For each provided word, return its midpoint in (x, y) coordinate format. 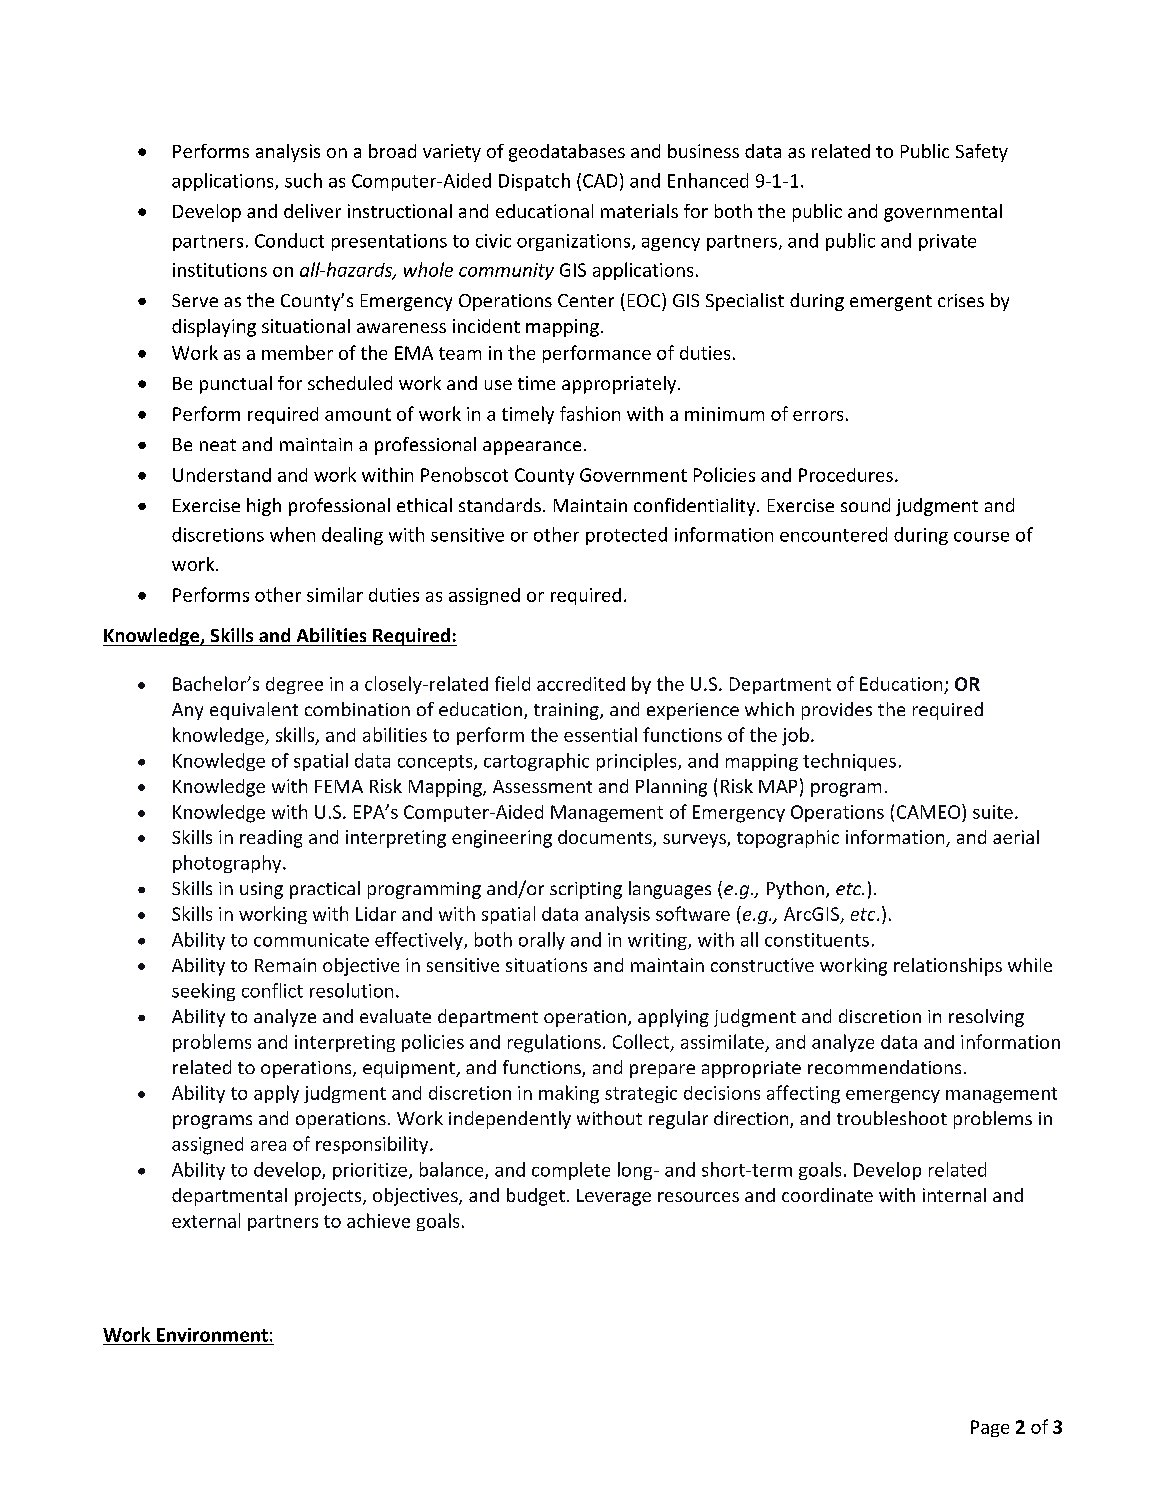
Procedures (846, 475)
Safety (982, 153)
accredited (581, 684)
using (261, 890)
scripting (586, 890)
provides (837, 711)
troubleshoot (892, 1118)
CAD (600, 181)
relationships (948, 967)
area (268, 1146)
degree (294, 685)
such (303, 180)
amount (358, 414)
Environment (212, 1335)
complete (571, 1171)
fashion (590, 413)
